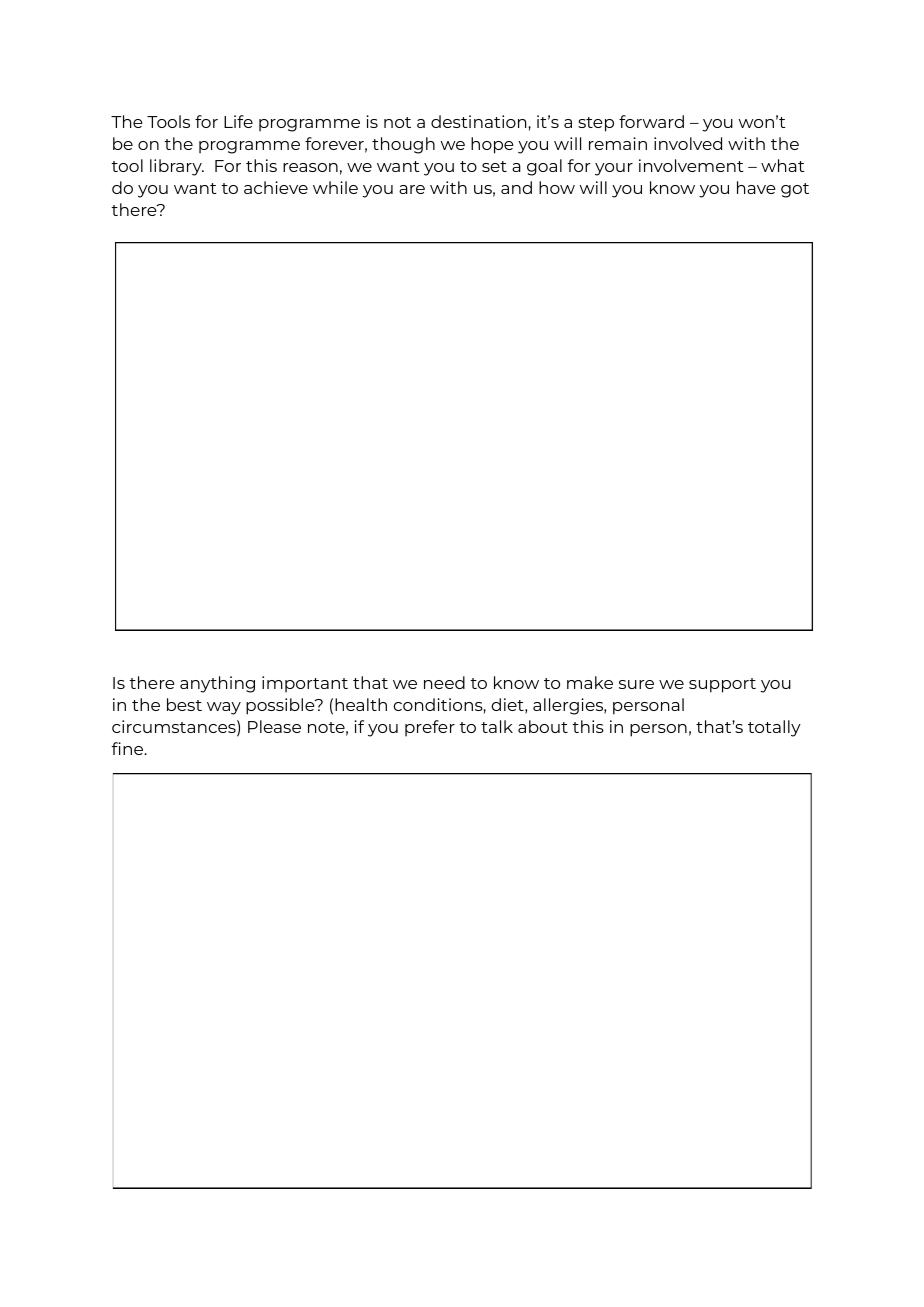  Describe the element at coordinates (774, 728) in the screenshot. I see `totally` at that location.
